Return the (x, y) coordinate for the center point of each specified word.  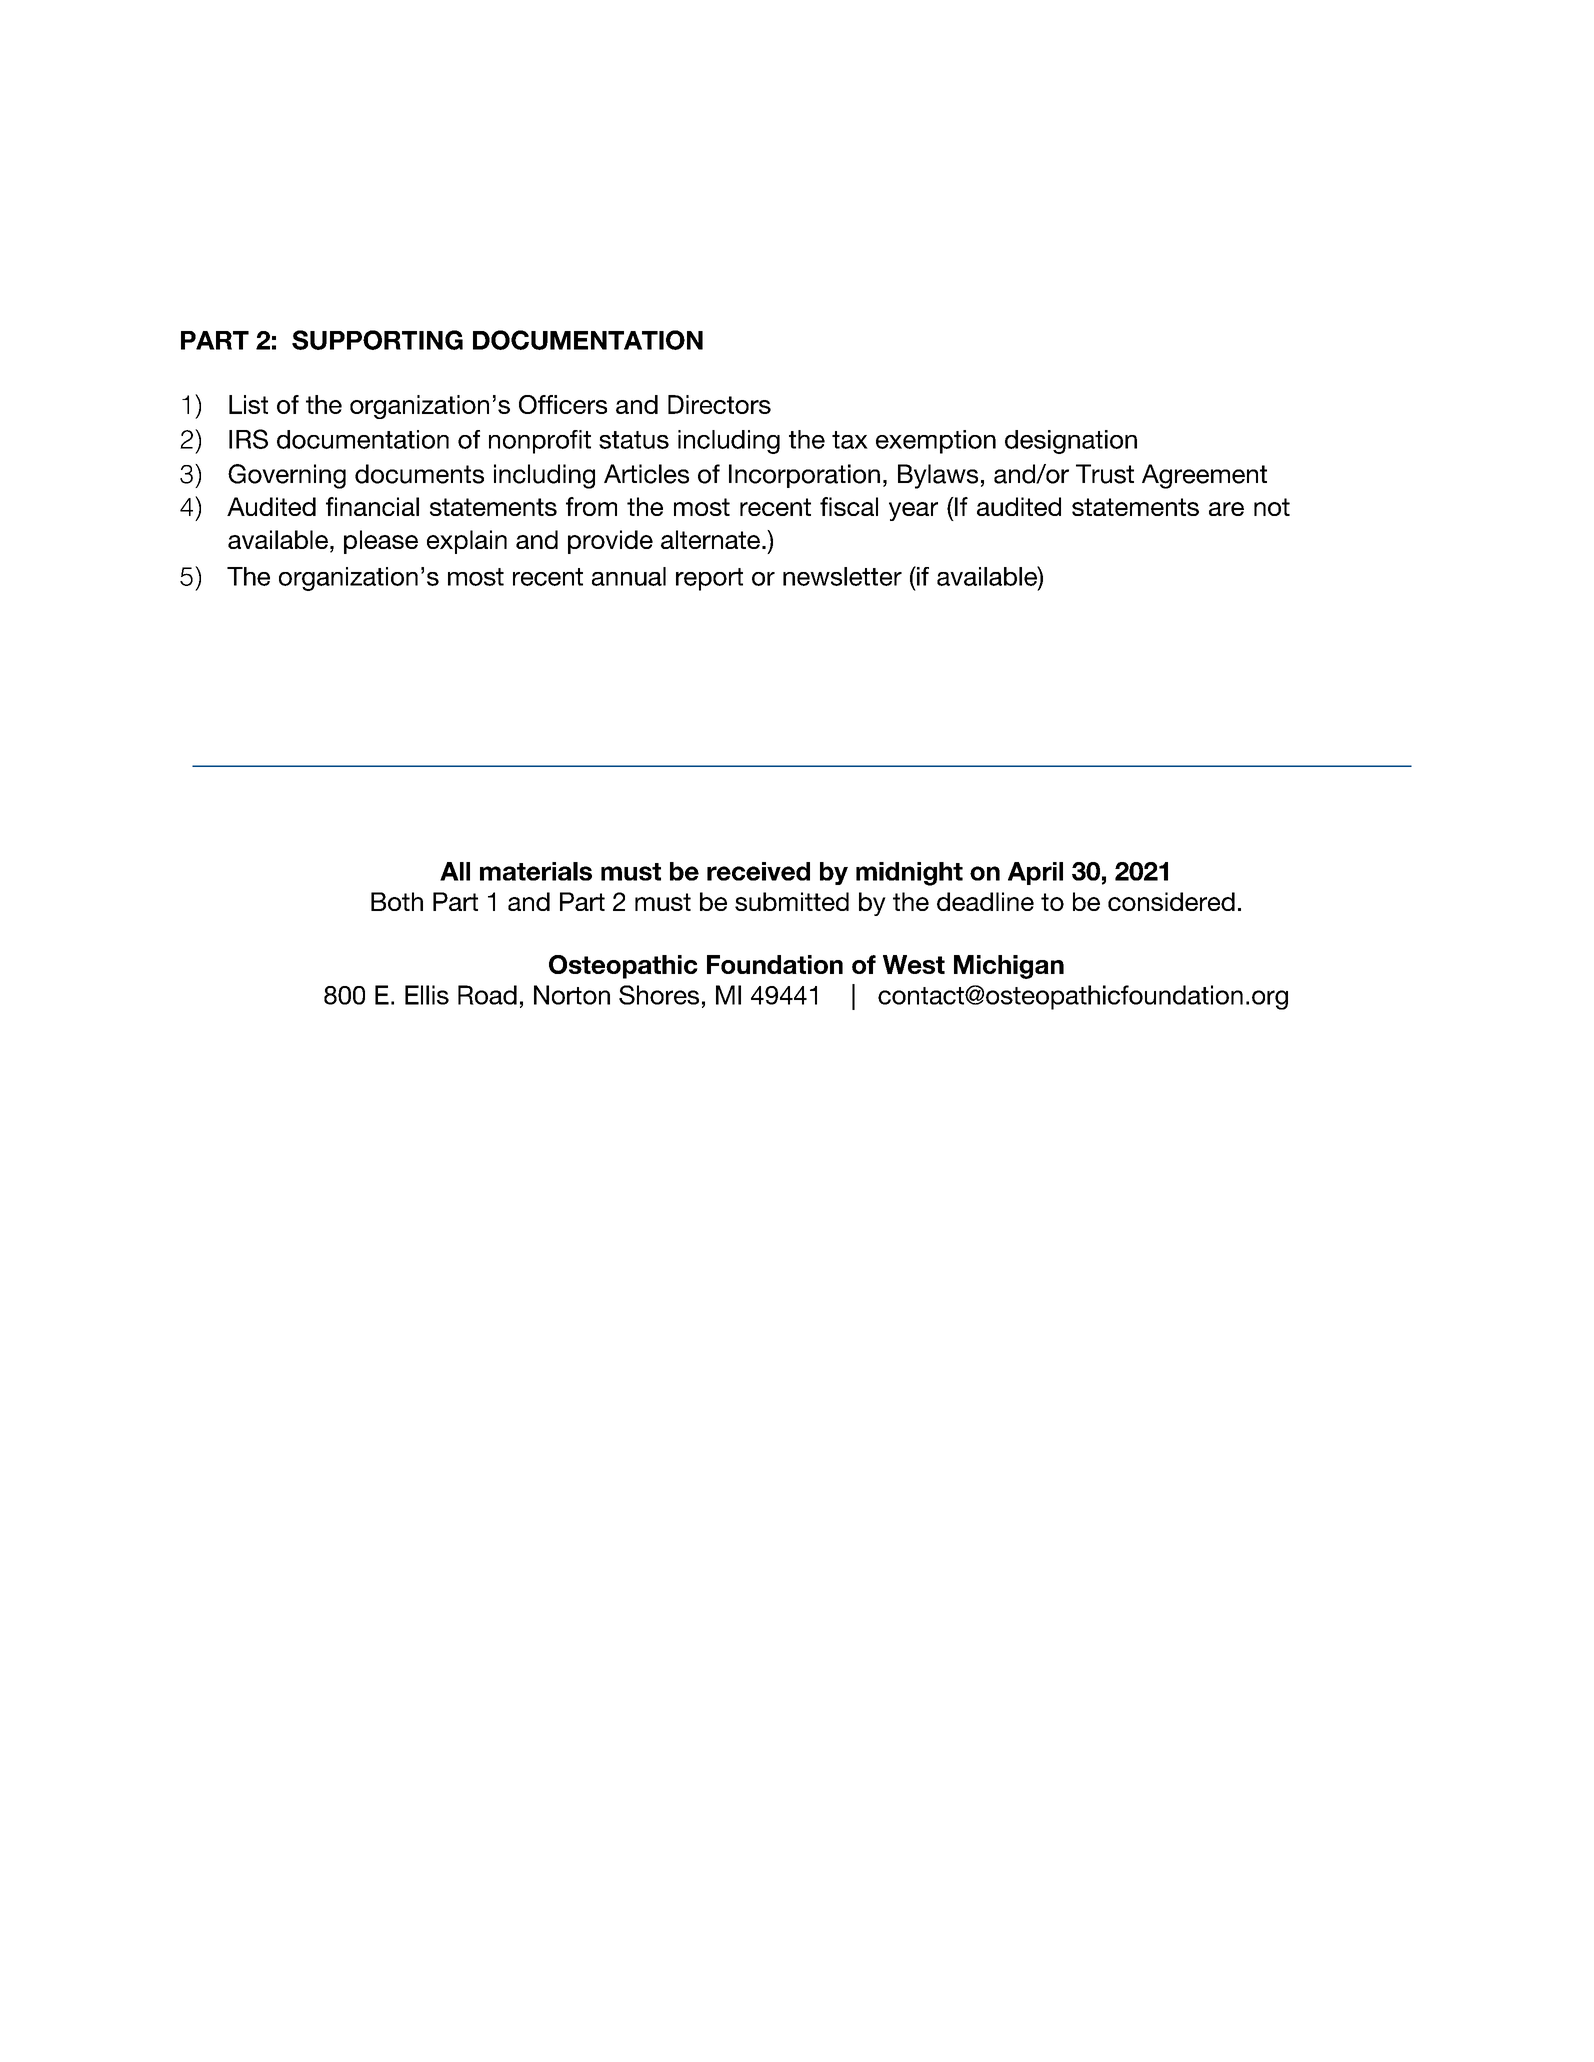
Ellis (427, 995)
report (709, 579)
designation (1071, 442)
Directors (719, 404)
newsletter (842, 576)
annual (629, 576)
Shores (659, 995)
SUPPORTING (377, 340)
